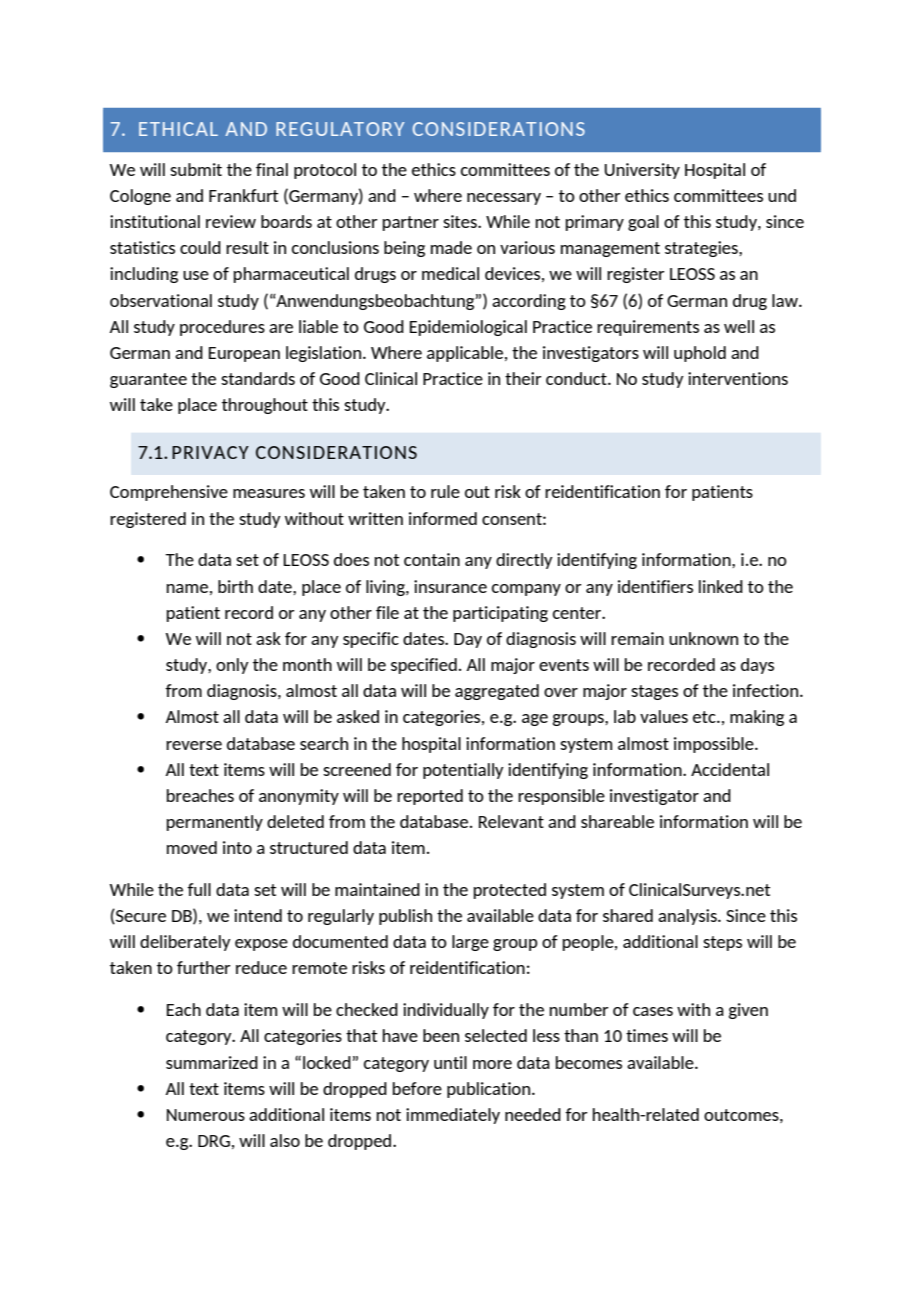 This screenshot has width=924, height=1308. I want to click on permanently, so click(215, 823).
